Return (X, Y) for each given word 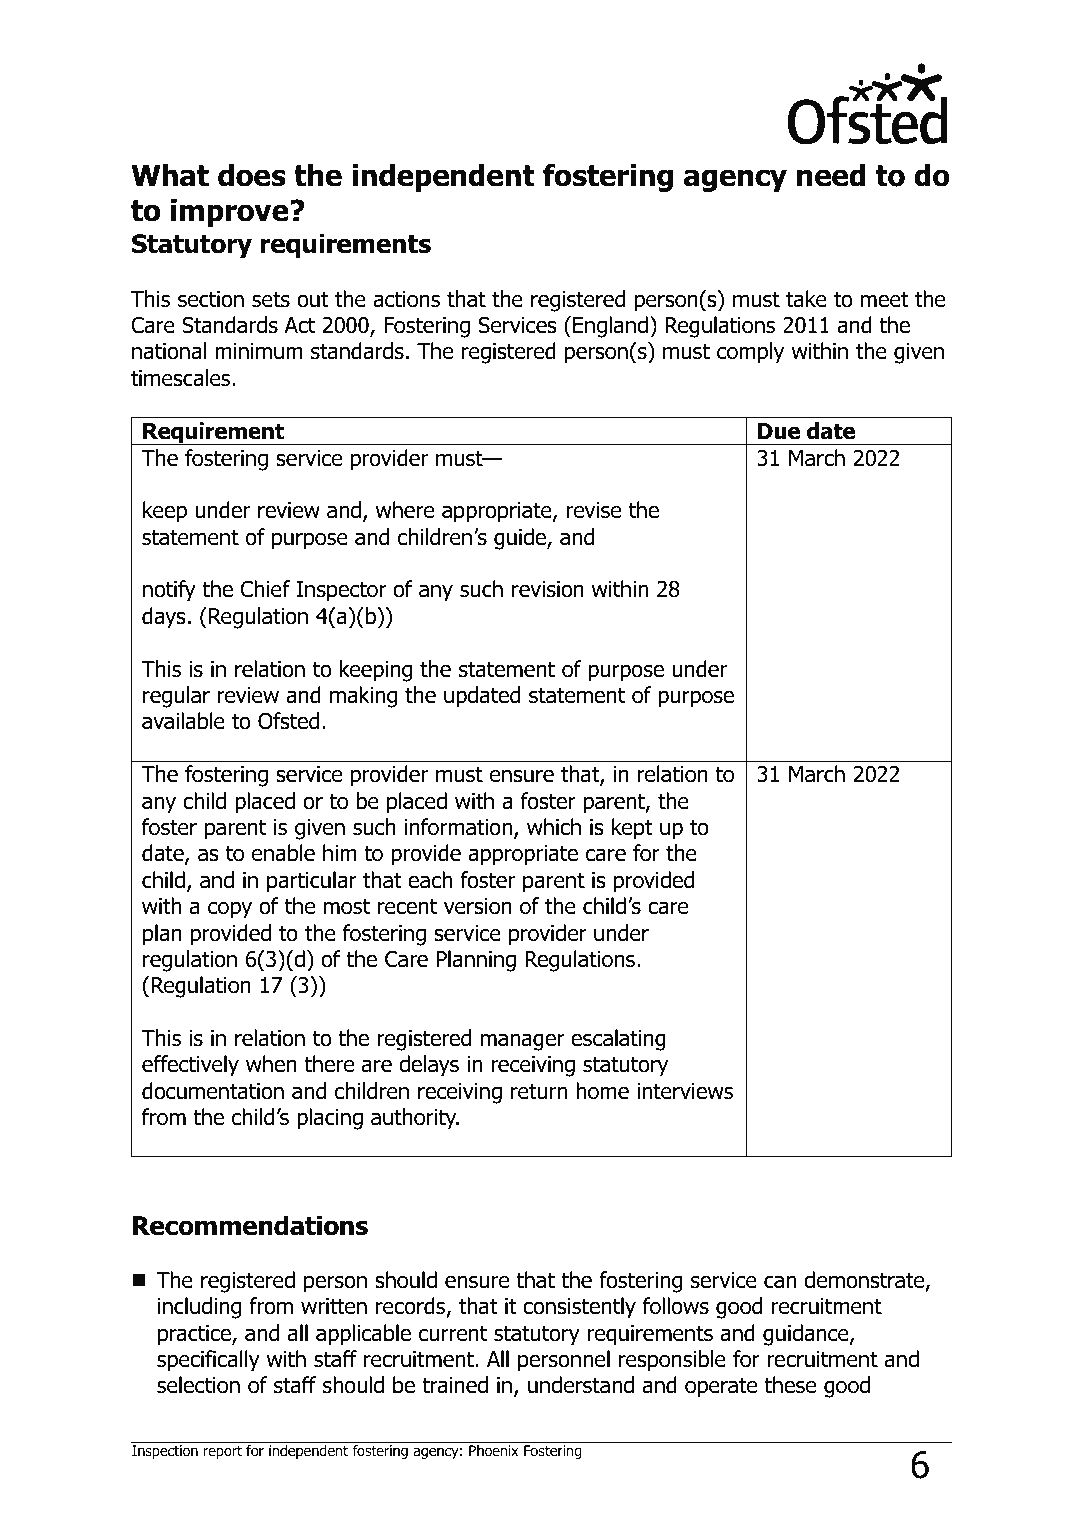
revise (593, 510)
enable (283, 853)
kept (632, 829)
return (539, 1091)
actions (406, 299)
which (554, 827)
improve (231, 213)
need (831, 175)
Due (779, 431)
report (223, 1452)
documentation (213, 1091)
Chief (265, 589)
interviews (685, 1091)
